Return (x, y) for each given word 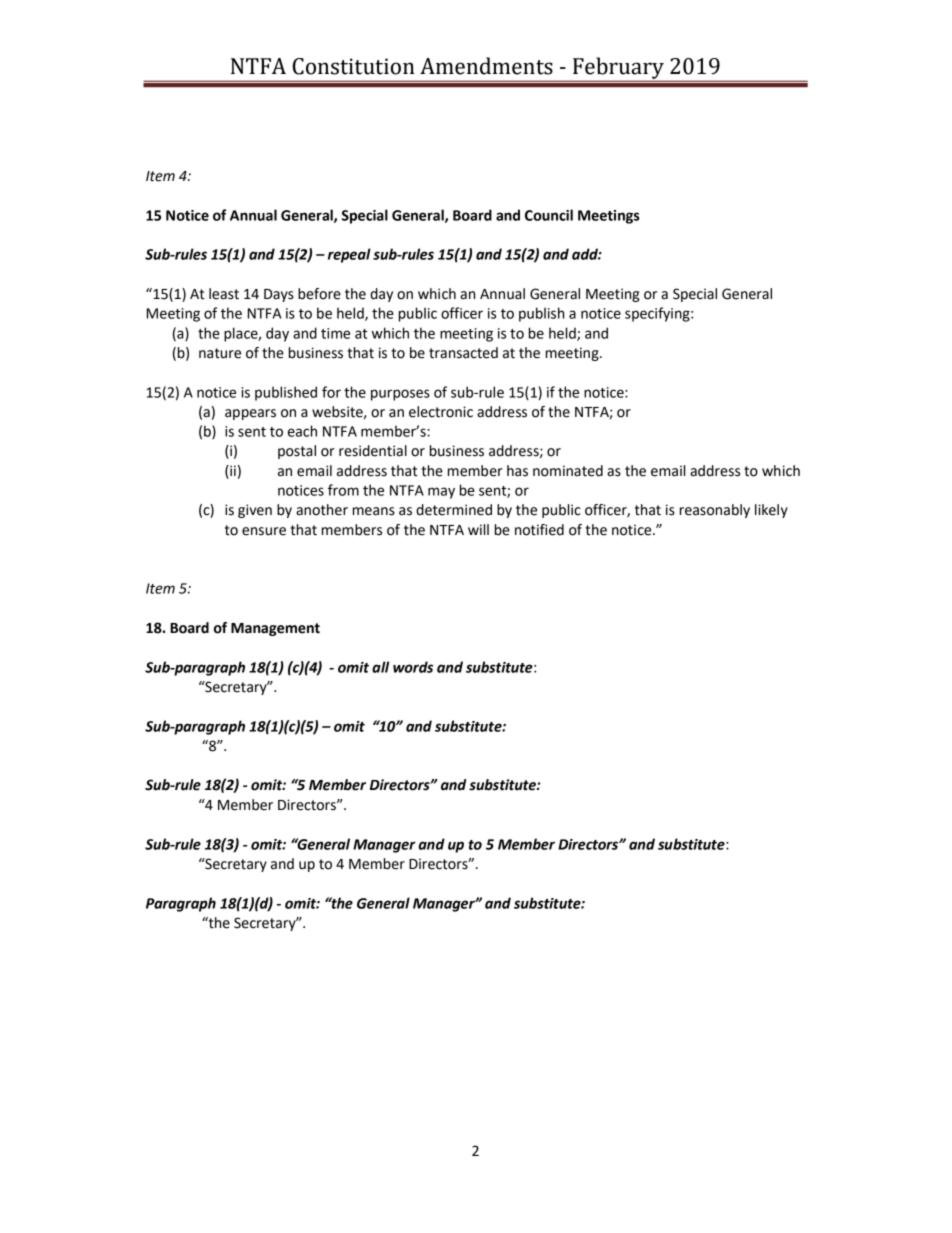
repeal (349, 255)
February (618, 69)
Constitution (354, 66)
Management (275, 629)
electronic (441, 412)
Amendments (486, 66)
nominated (568, 471)
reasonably (715, 511)
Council (549, 215)
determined (454, 510)
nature (220, 353)
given (255, 511)
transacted (463, 353)
